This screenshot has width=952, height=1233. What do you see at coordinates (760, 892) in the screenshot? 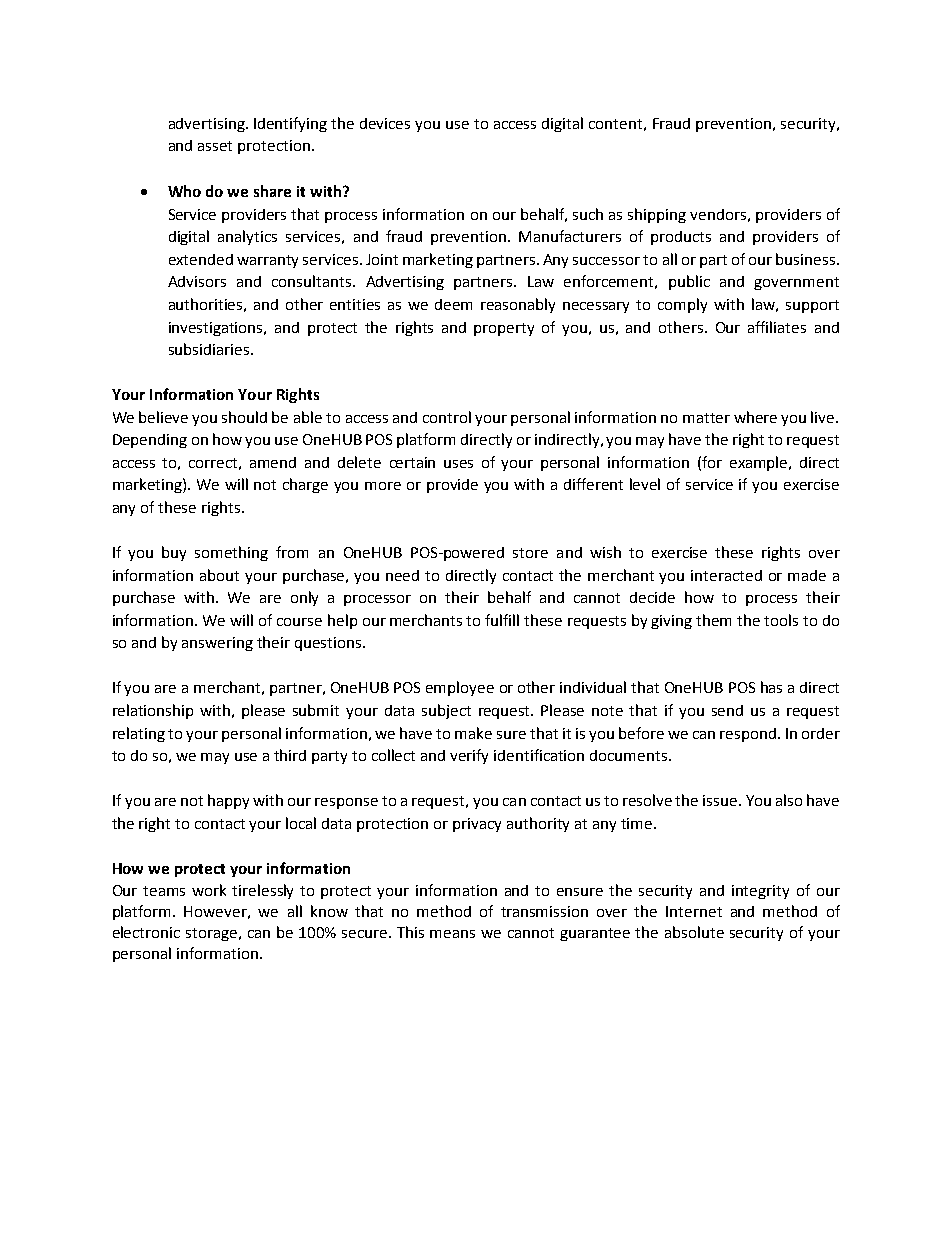
I see `integrity` at bounding box center [760, 892].
